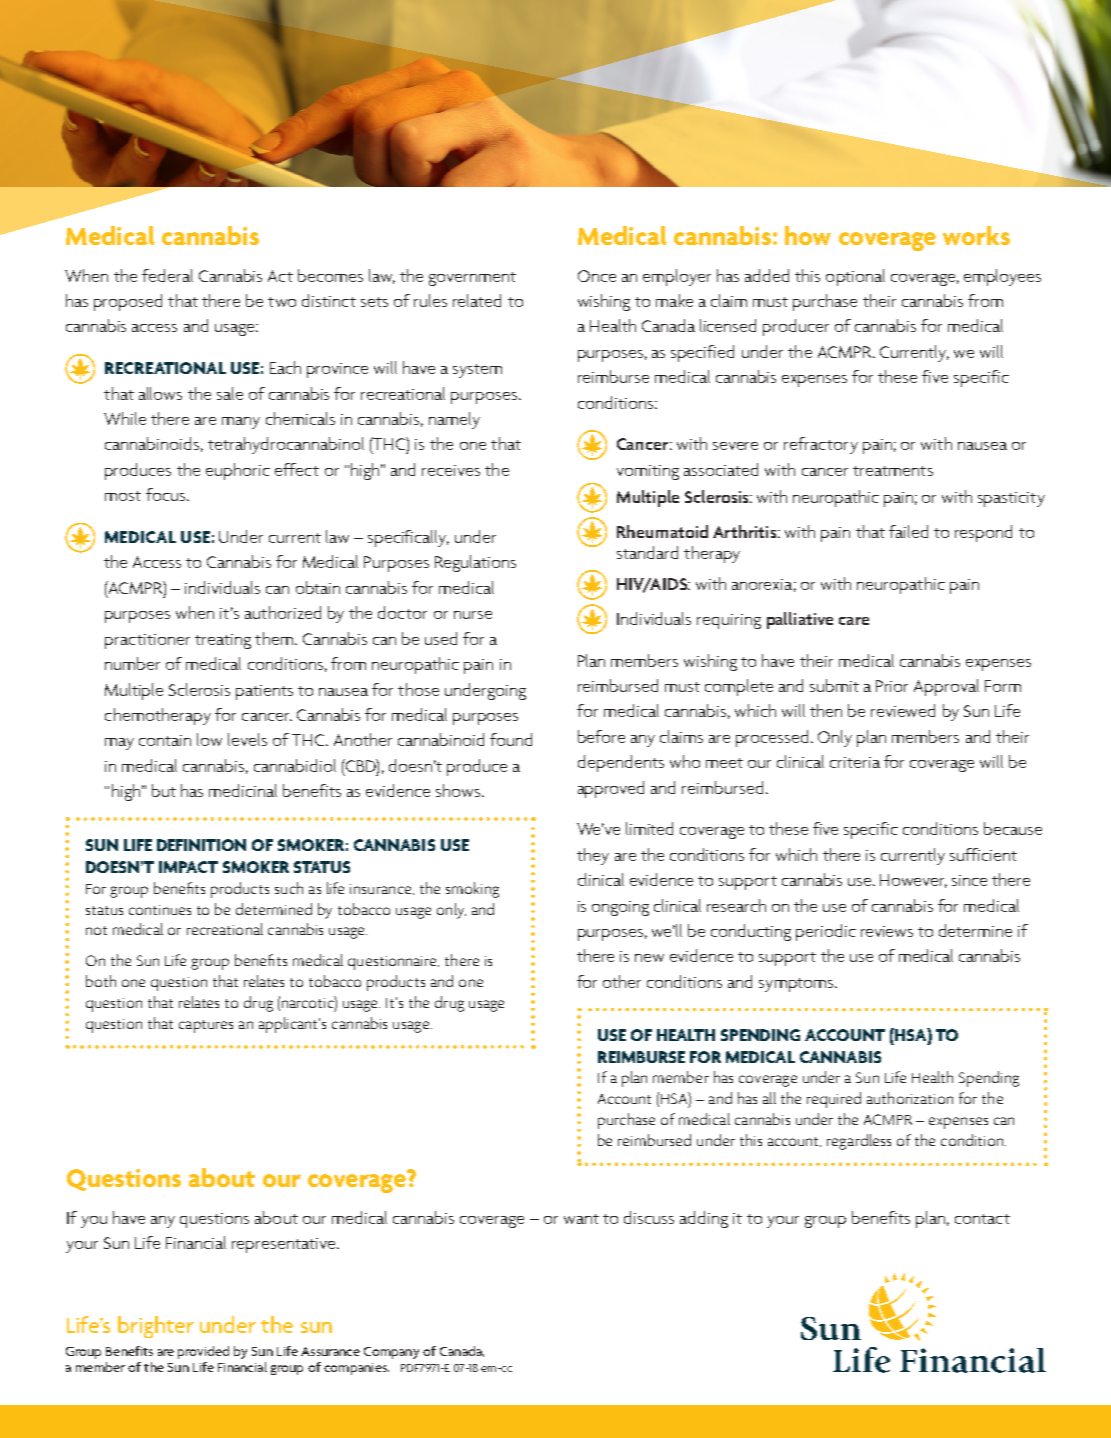 The width and height of the document is (1111, 1438). I want to click on federal, so click(167, 275).
